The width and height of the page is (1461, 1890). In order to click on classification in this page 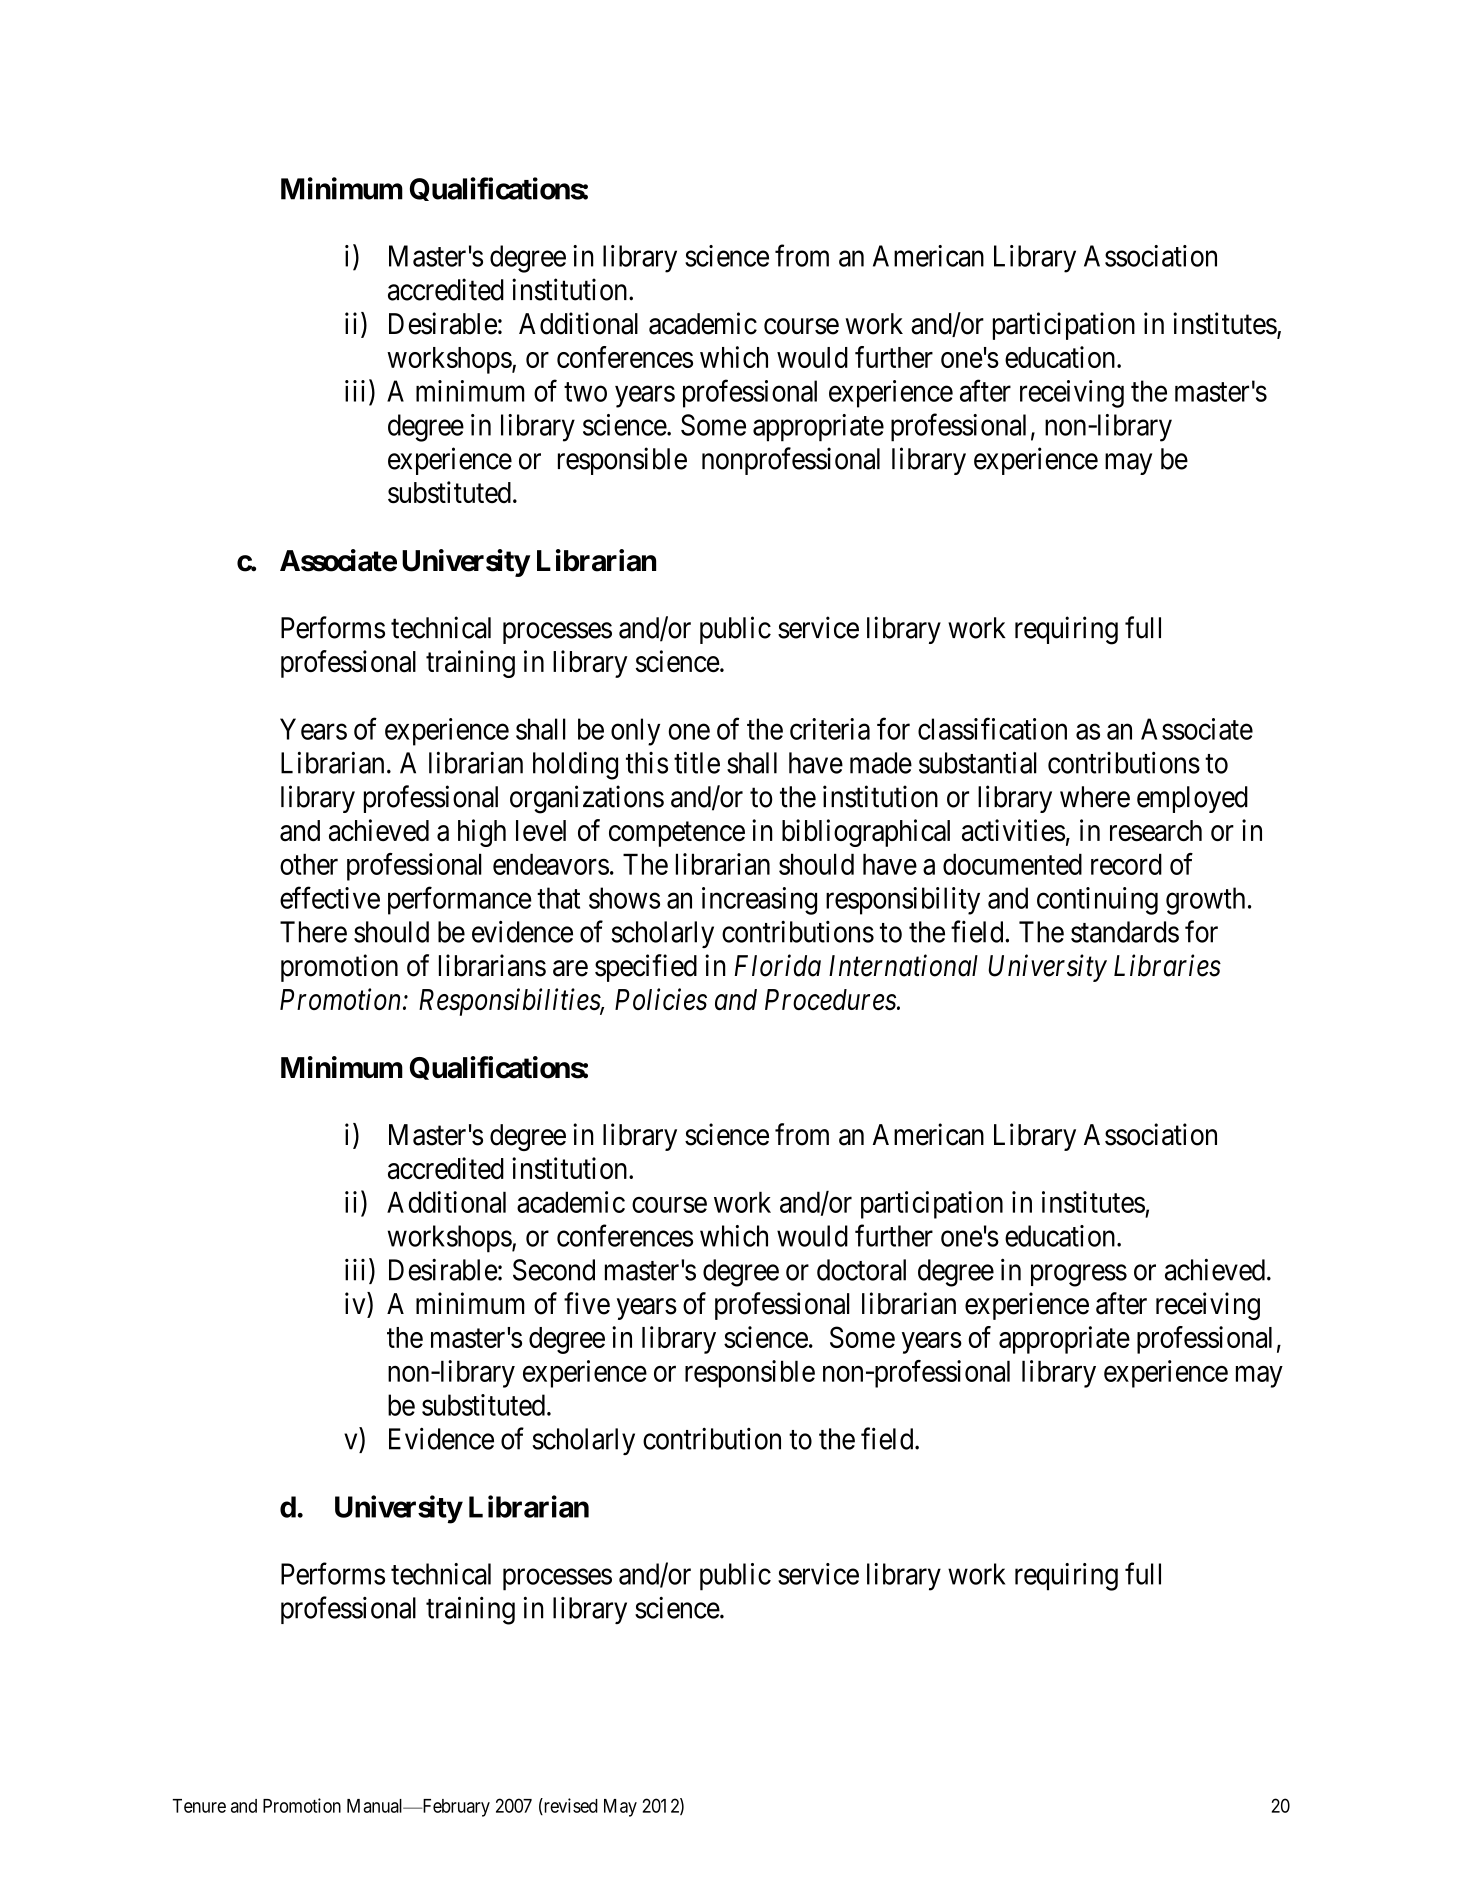, I will do `click(992, 728)`.
